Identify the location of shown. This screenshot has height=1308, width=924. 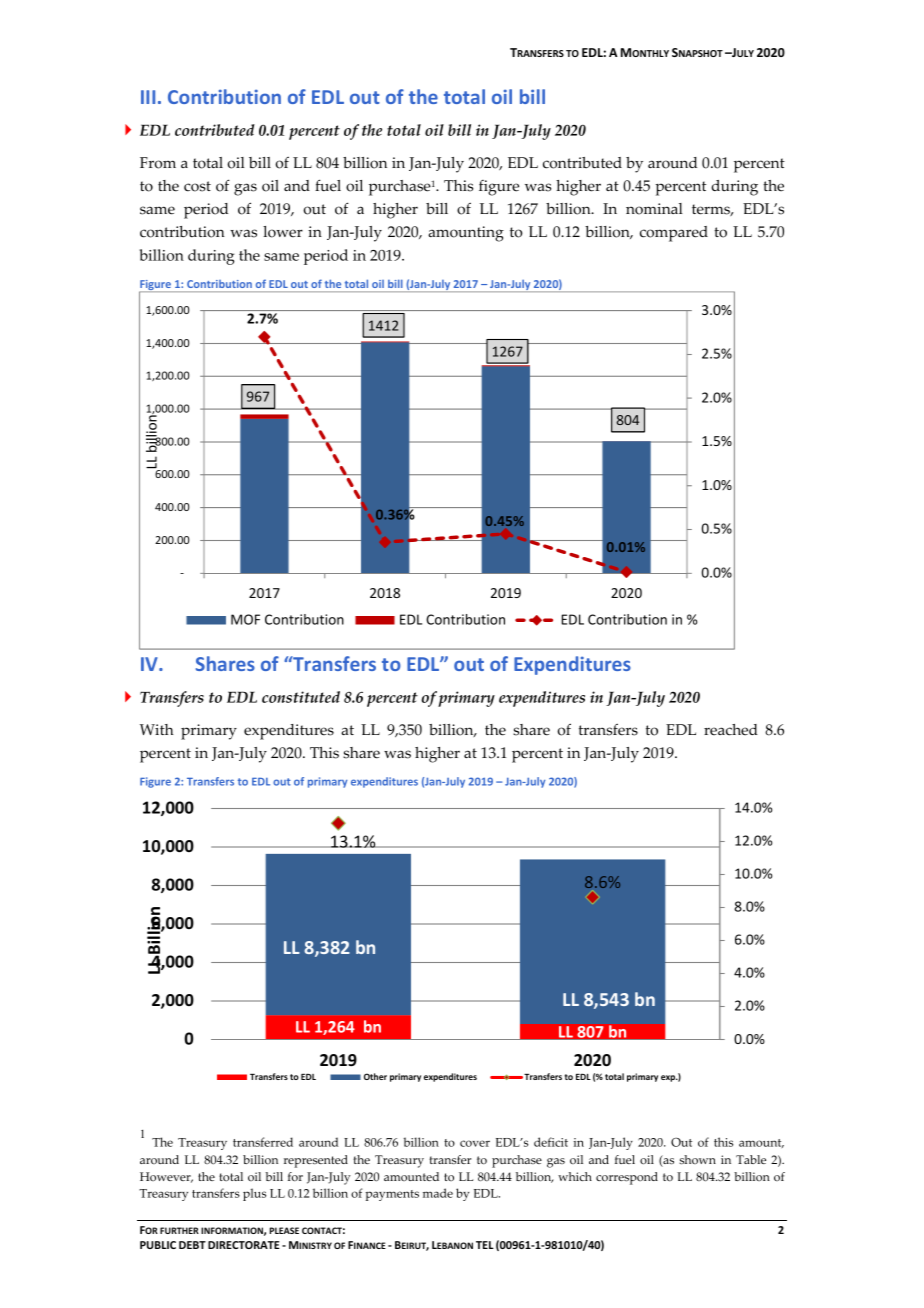
(697, 1160).
